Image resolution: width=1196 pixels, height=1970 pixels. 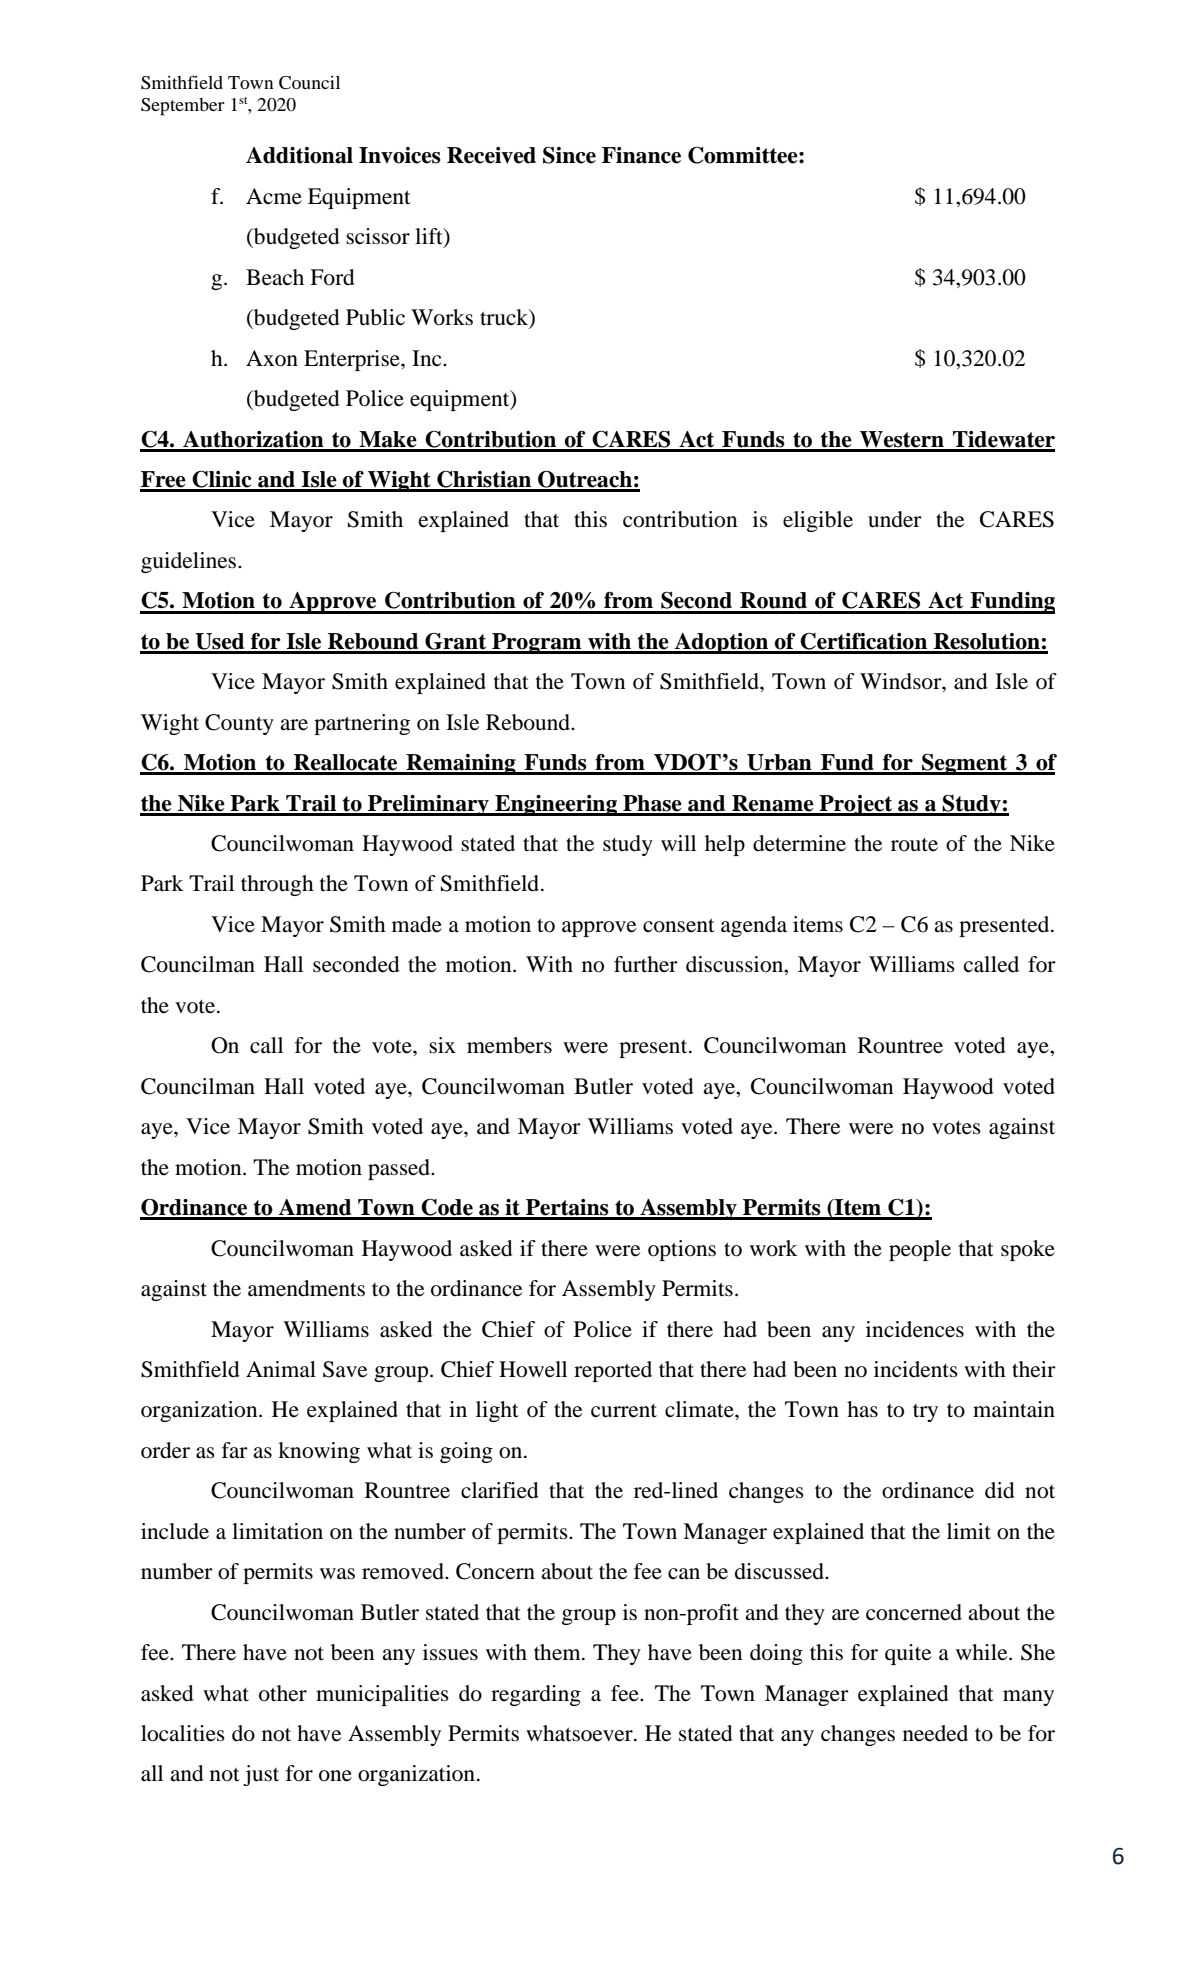 I want to click on Additional, so click(x=299, y=155).
